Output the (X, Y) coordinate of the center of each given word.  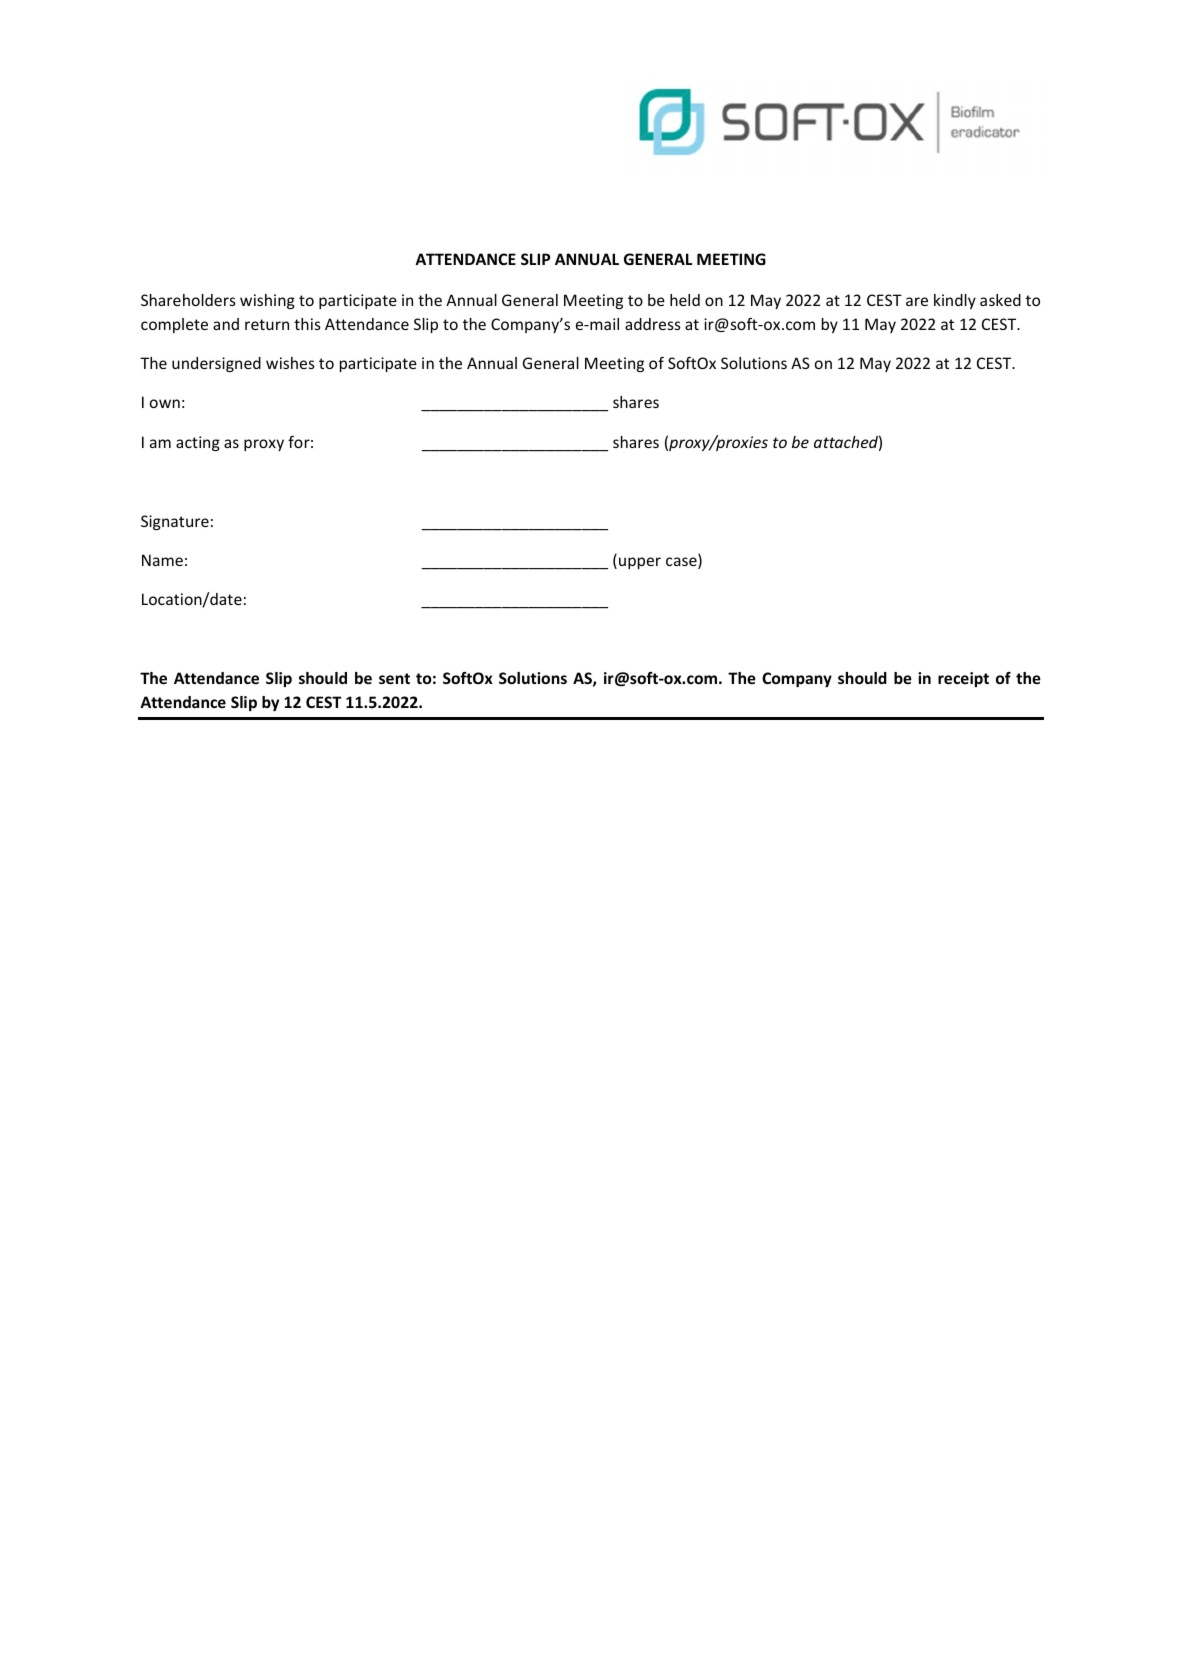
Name (162, 560)
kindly (955, 301)
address (653, 324)
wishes (290, 363)
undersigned (216, 364)
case (682, 563)
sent (394, 678)
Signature (175, 522)
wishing (267, 301)
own (165, 403)
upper (640, 563)
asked (1000, 300)
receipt (963, 679)
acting (198, 443)
